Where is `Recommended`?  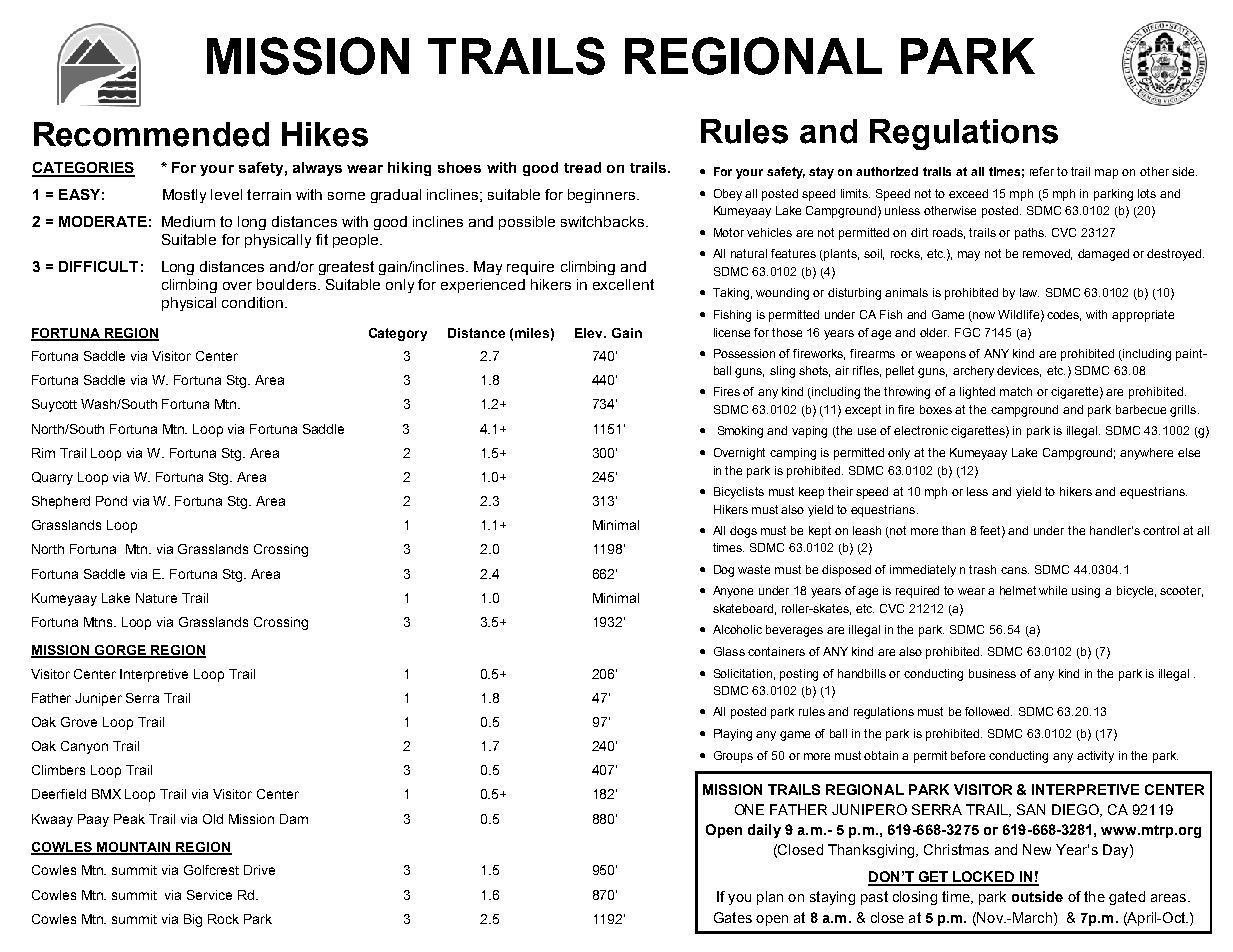 Recommended is located at coordinates (151, 134).
